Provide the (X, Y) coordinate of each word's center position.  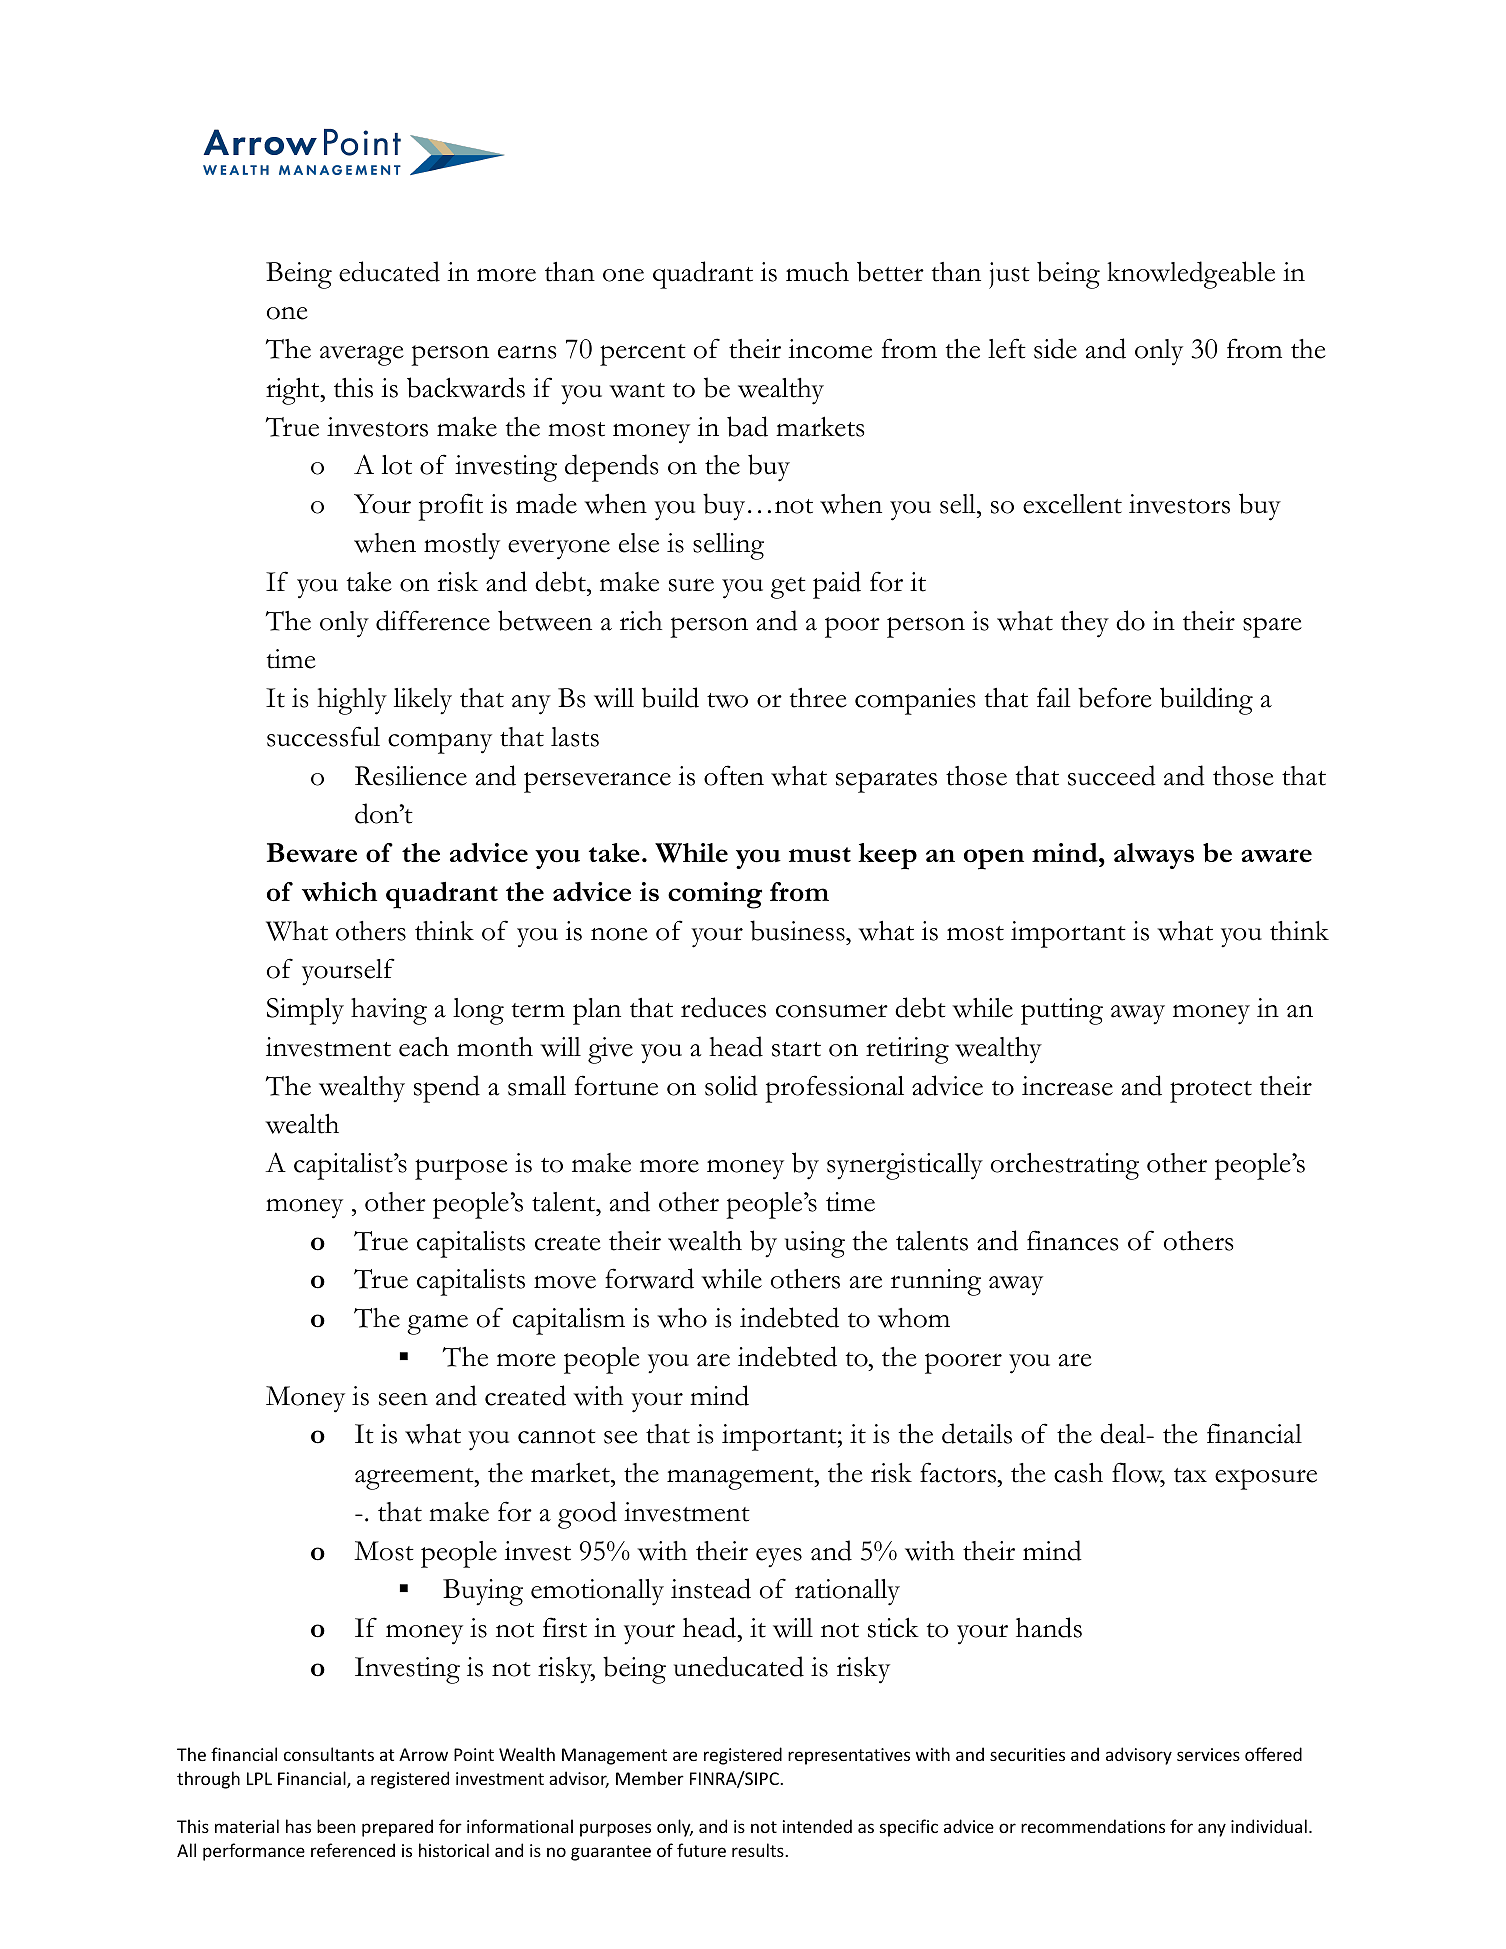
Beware (312, 853)
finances (1072, 1240)
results (759, 1850)
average (362, 355)
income (830, 349)
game (437, 1324)
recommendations (1093, 1826)
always (1154, 856)
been (336, 1826)
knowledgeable (1191, 275)
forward (649, 1278)
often (734, 775)
